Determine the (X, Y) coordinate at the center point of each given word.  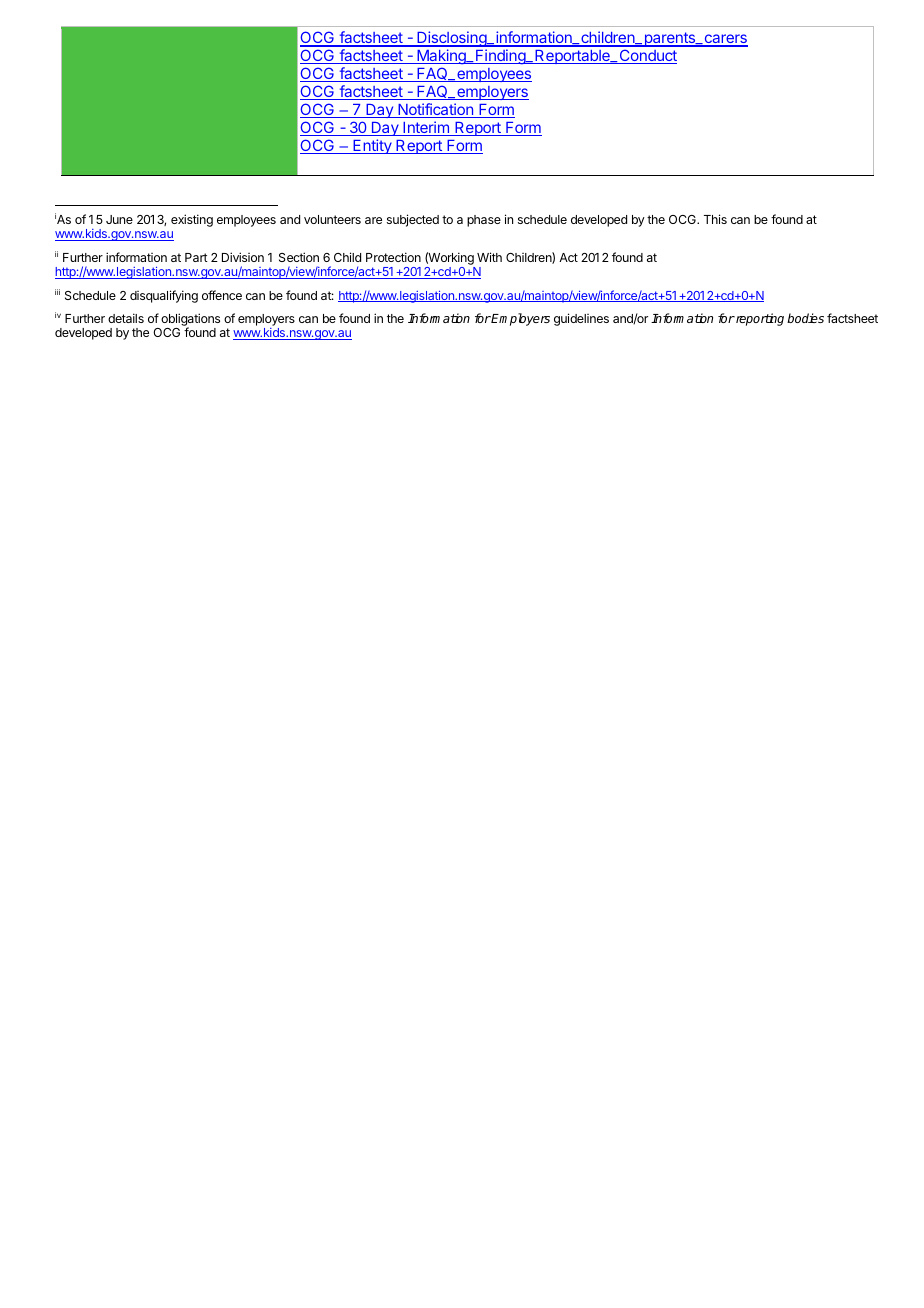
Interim (426, 128)
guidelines (581, 319)
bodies (805, 318)
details (126, 318)
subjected (413, 220)
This (715, 219)
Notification (435, 110)
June (119, 219)
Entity (372, 146)
